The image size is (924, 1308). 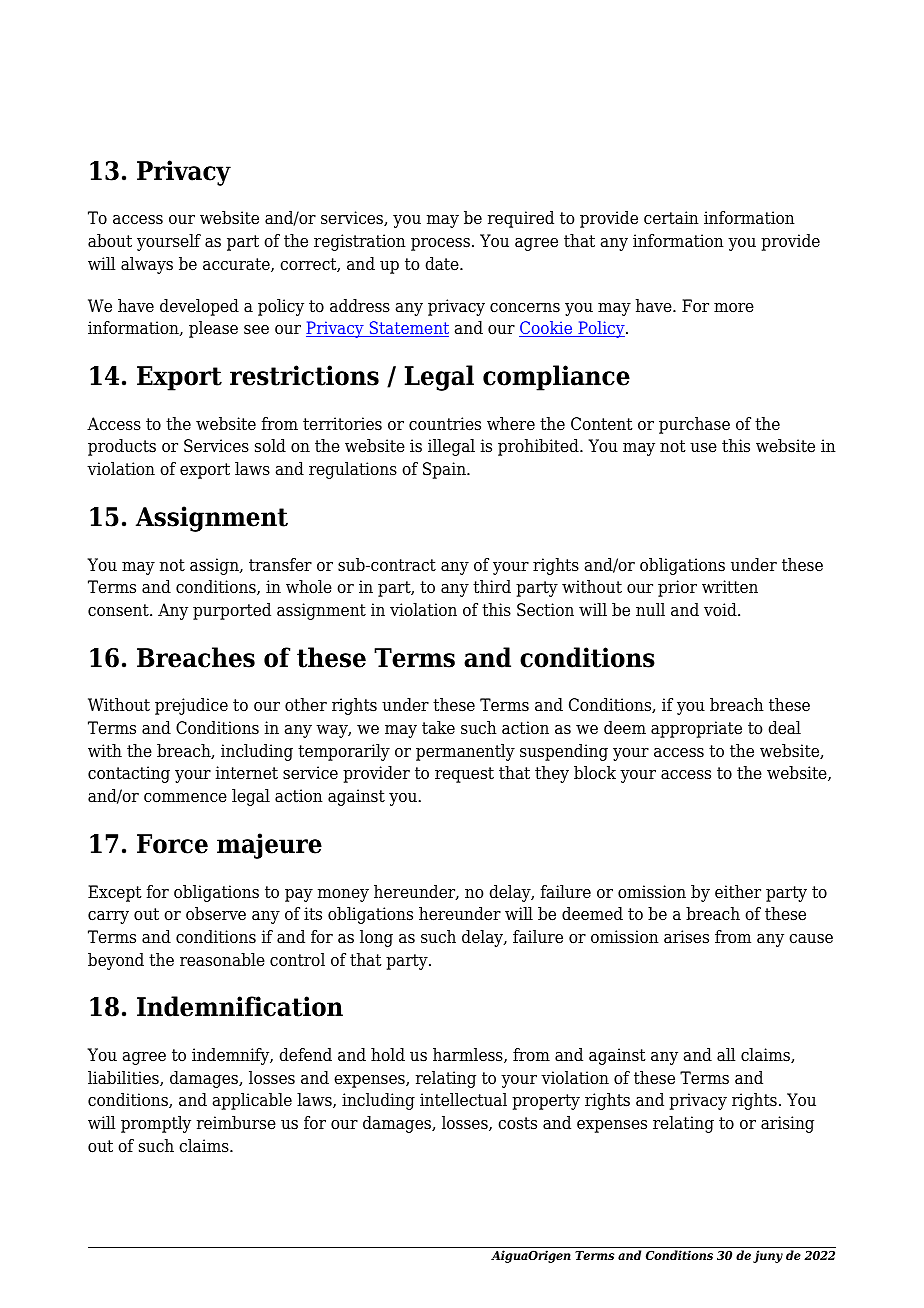 I want to click on process, so click(x=440, y=244).
